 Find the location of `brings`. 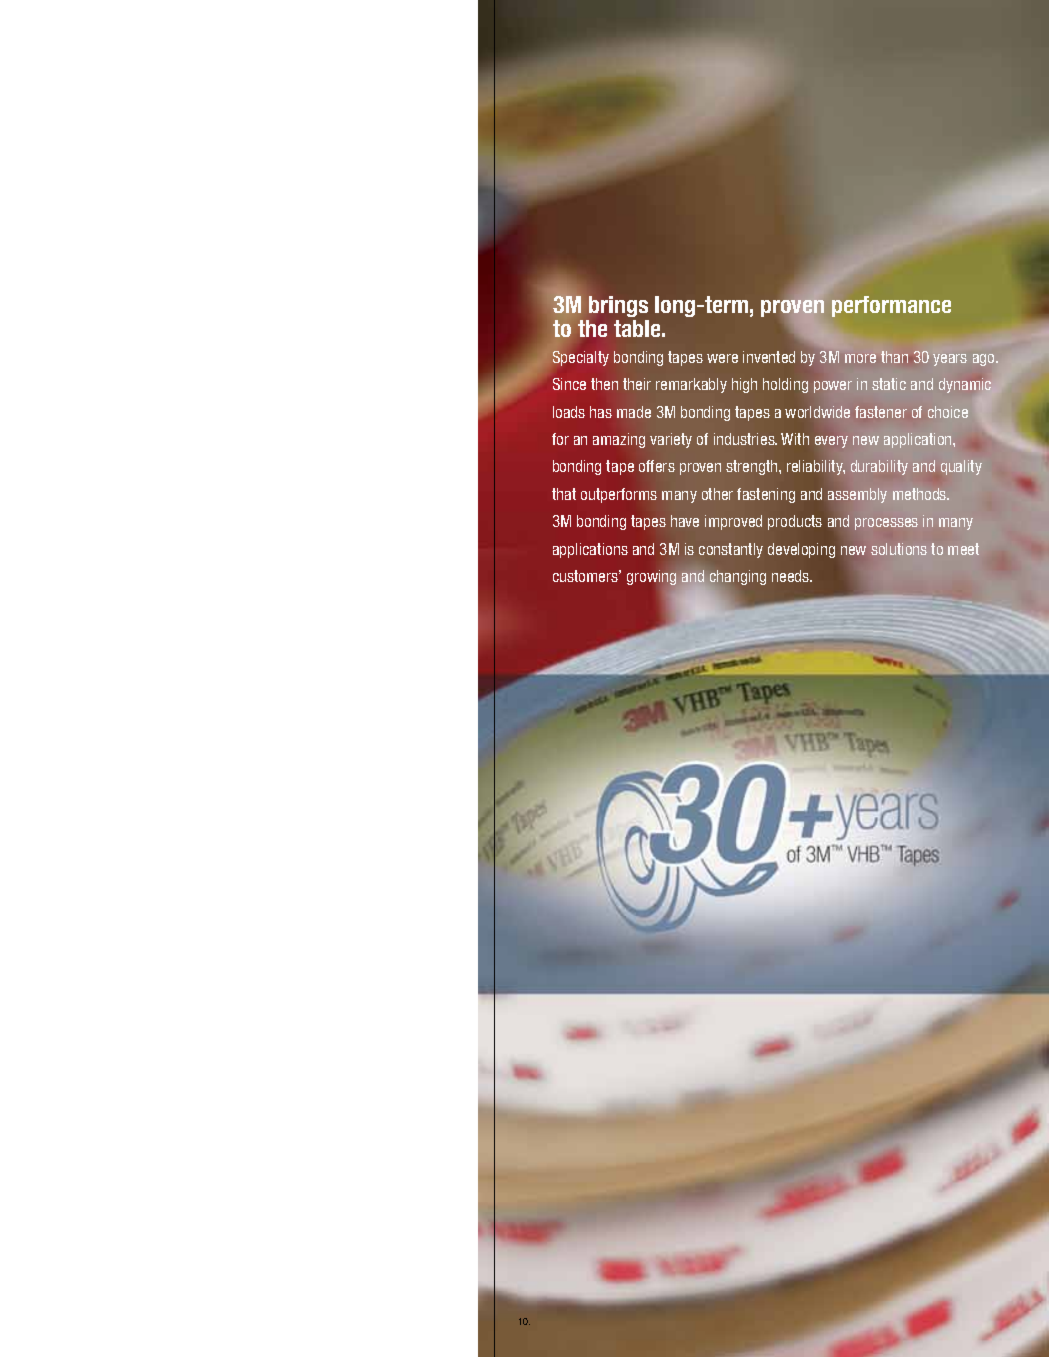

brings is located at coordinates (618, 306).
